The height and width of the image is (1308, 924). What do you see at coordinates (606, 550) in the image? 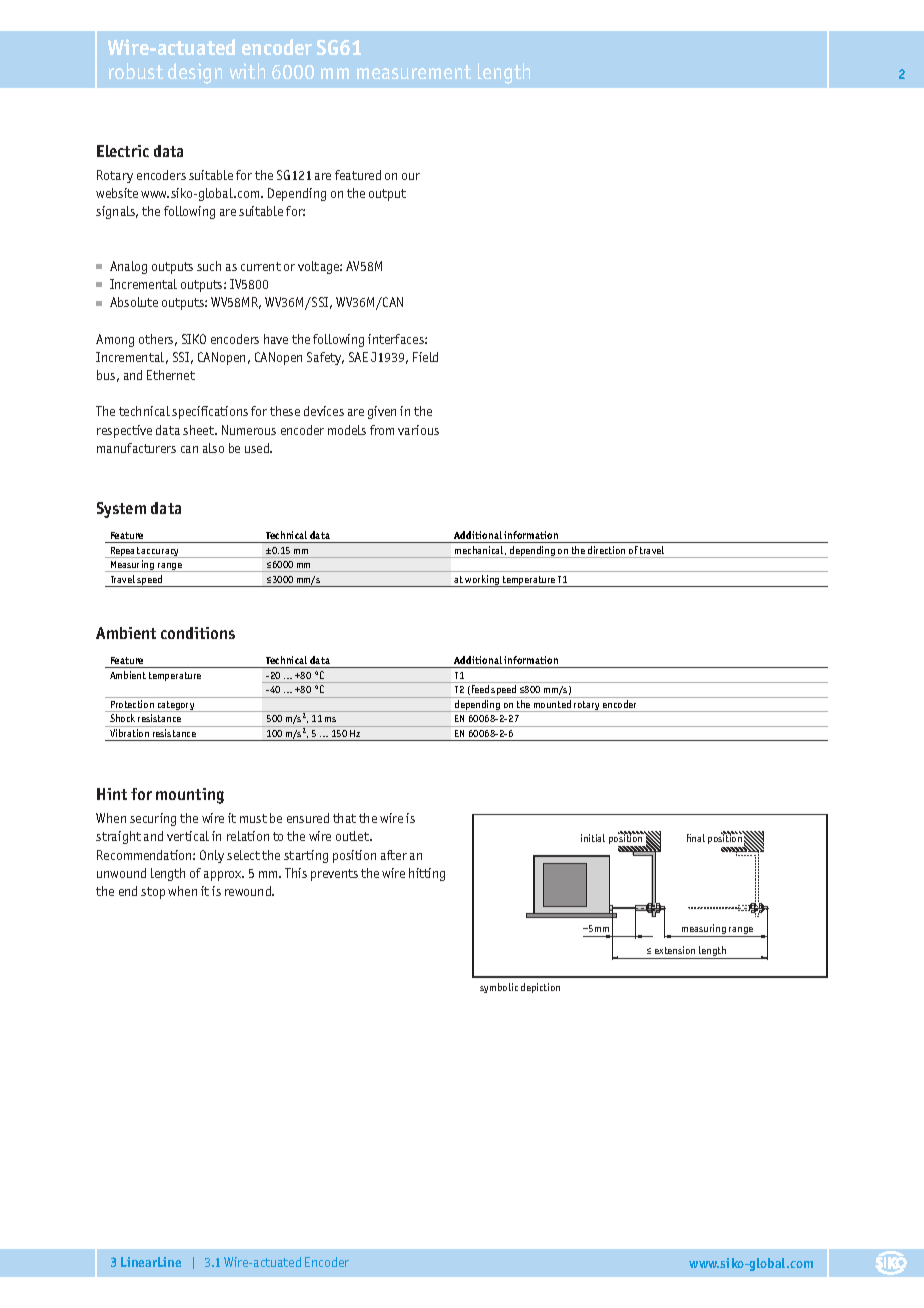
I see `direction` at bounding box center [606, 550].
